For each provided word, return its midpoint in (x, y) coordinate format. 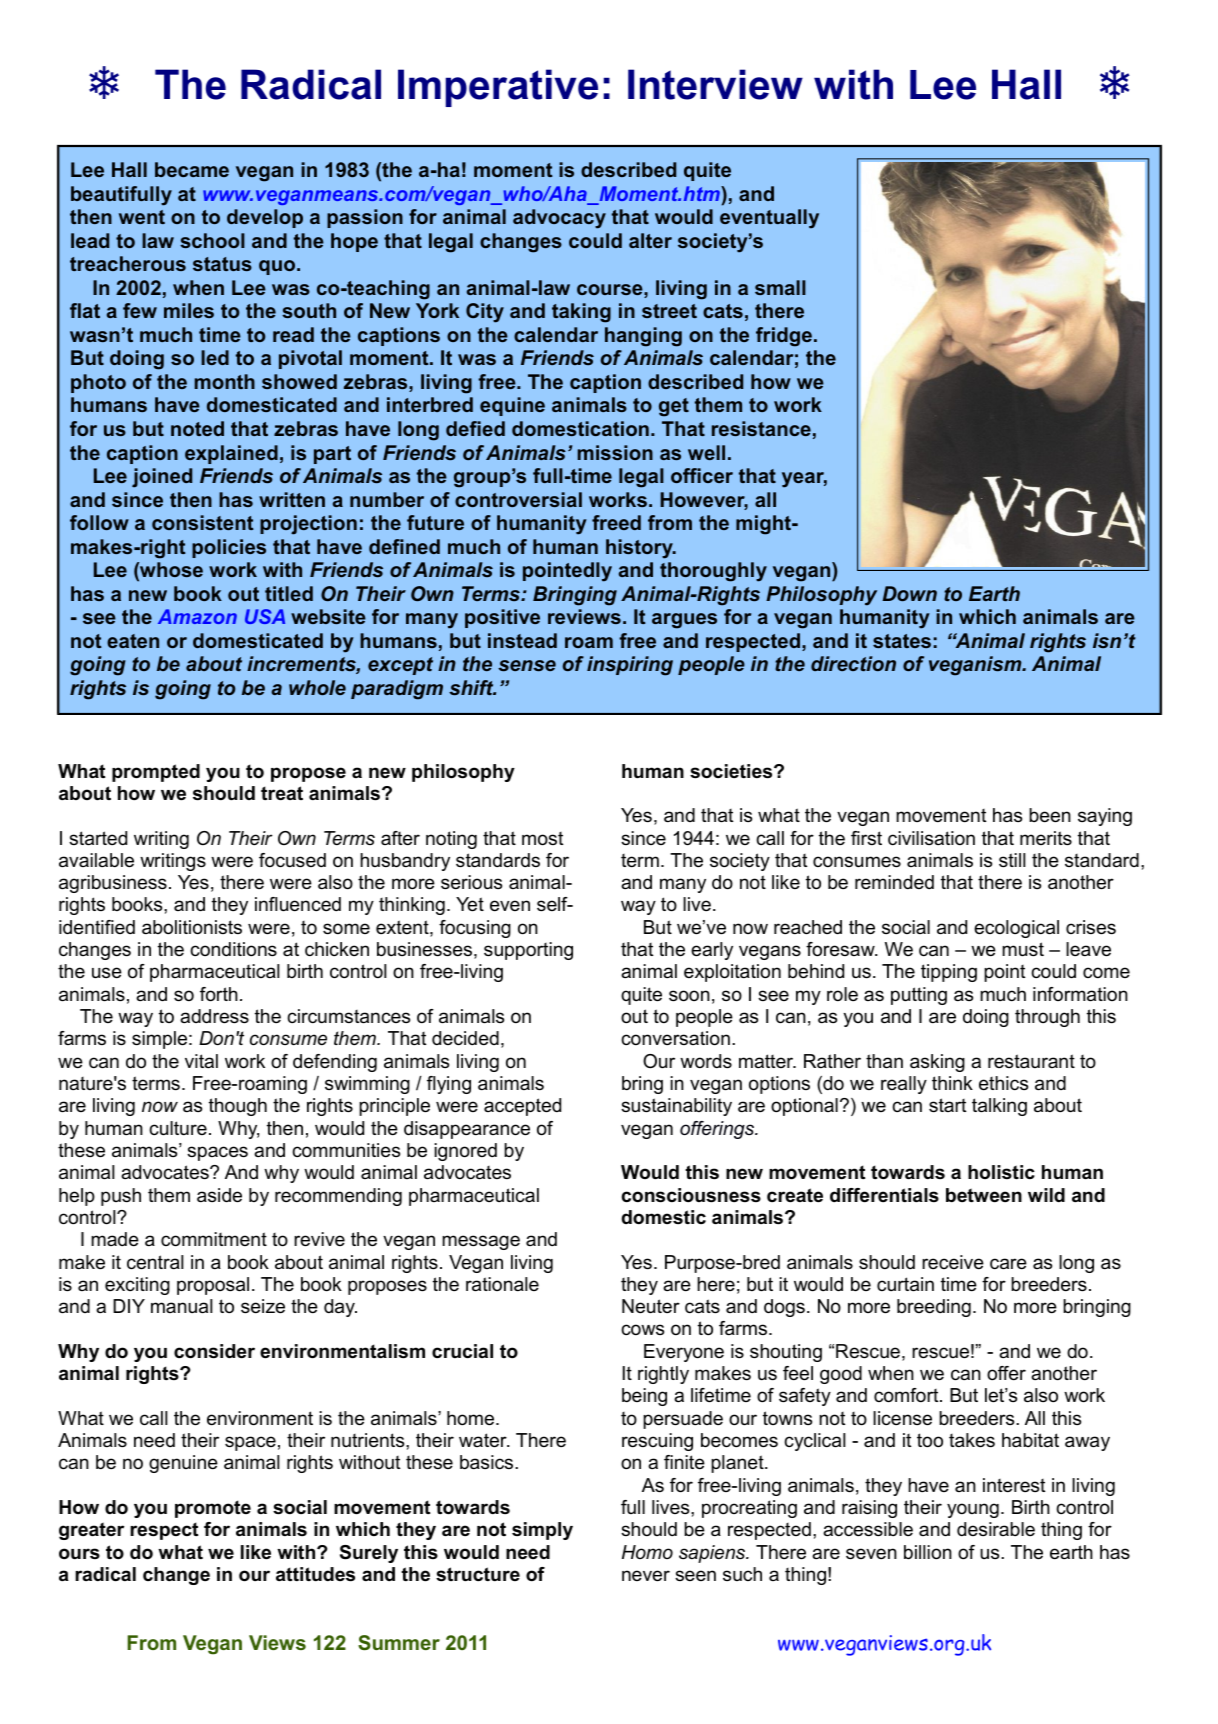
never (646, 1576)
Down (909, 593)
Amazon (197, 616)
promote (213, 1509)
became (192, 169)
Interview (715, 84)
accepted (522, 1107)
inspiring (630, 666)
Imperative (498, 88)
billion (928, 1552)
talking (999, 1107)
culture (178, 1128)
